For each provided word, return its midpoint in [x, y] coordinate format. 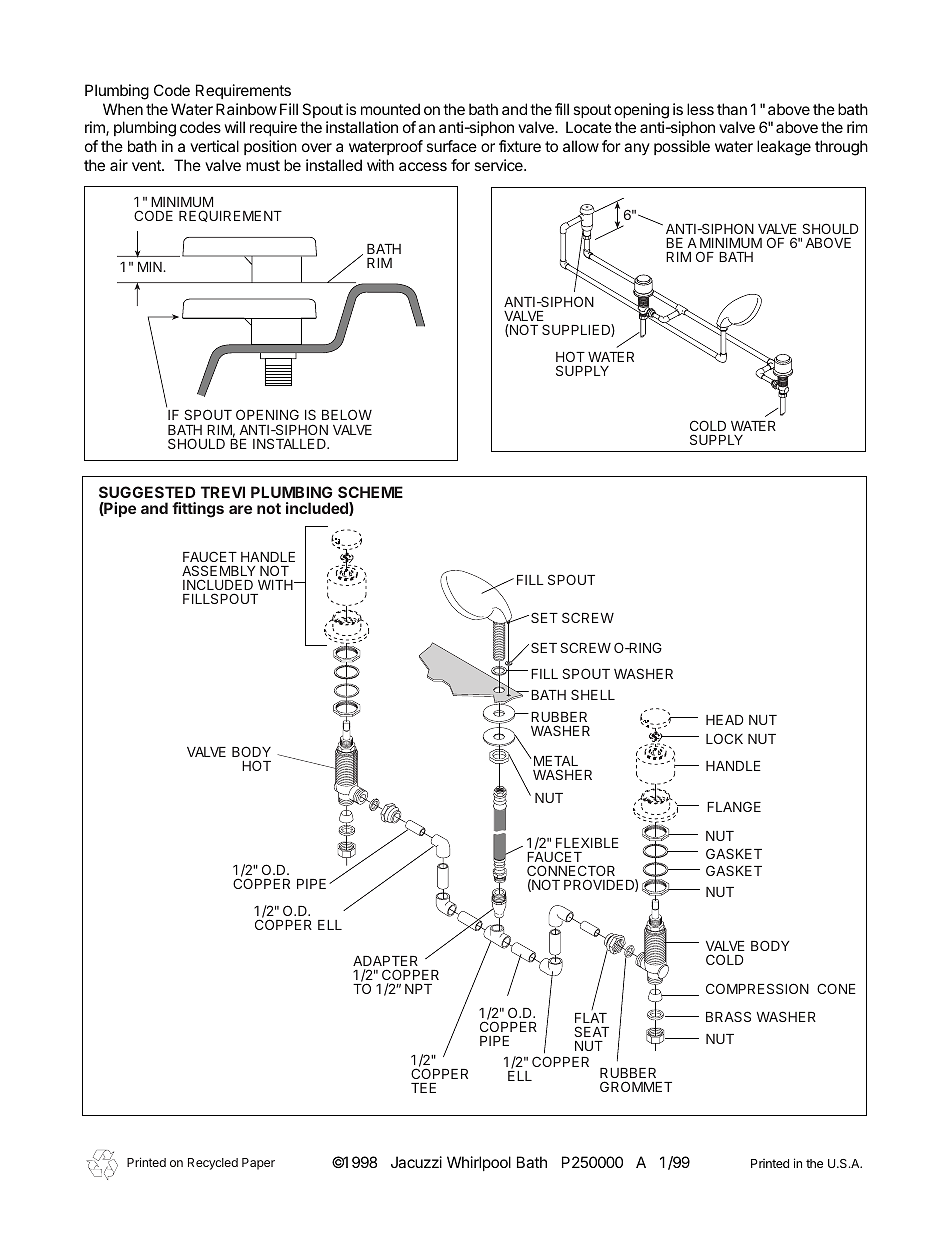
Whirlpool [479, 1163]
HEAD [724, 720]
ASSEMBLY [219, 572]
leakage [784, 148]
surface [451, 146]
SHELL [593, 694]
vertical [214, 146]
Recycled [213, 1164]
